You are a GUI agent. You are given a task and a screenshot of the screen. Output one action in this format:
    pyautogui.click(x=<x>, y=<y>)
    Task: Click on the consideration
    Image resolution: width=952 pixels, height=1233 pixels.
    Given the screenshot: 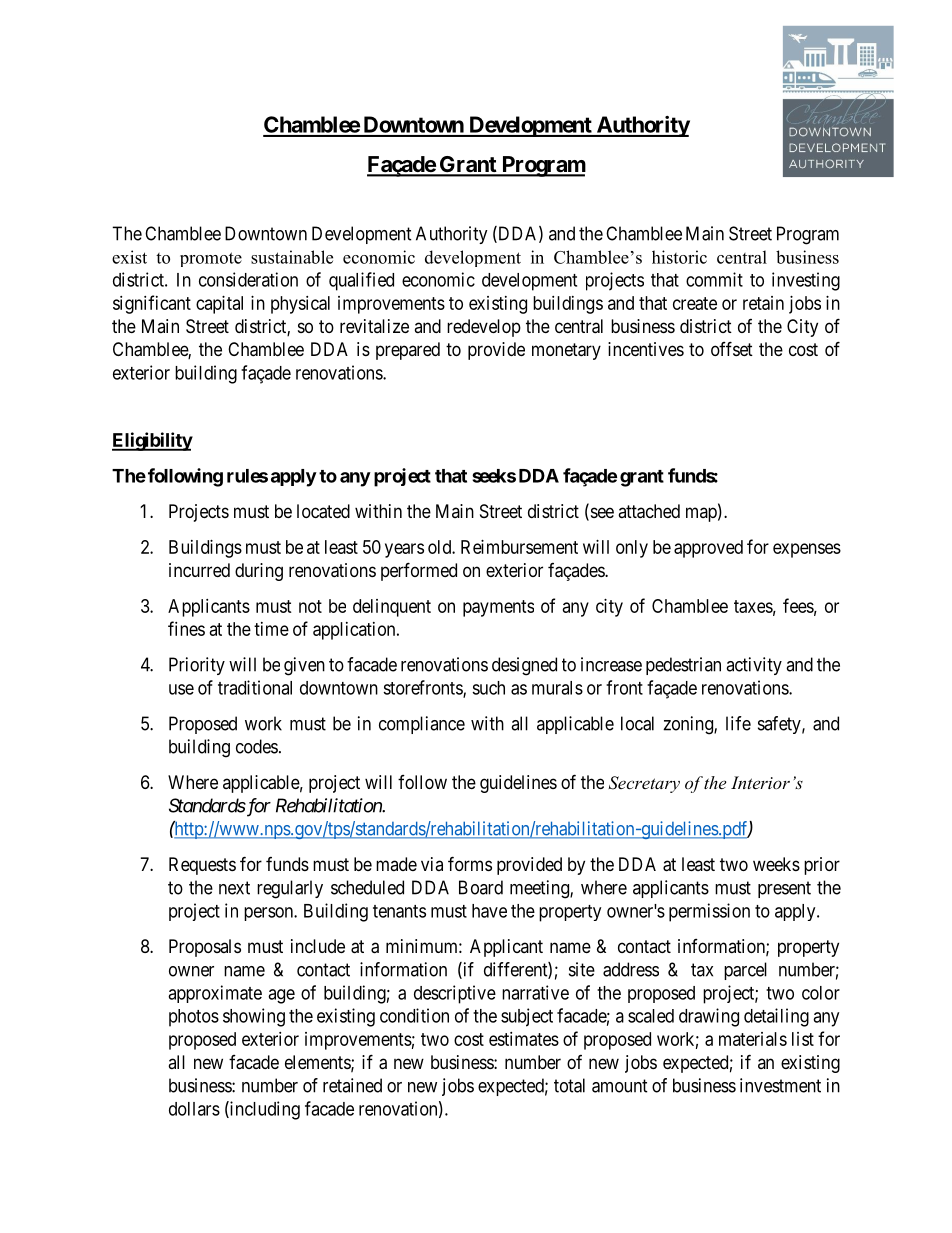 What is the action you would take?
    pyautogui.click(x=248, y=279)
